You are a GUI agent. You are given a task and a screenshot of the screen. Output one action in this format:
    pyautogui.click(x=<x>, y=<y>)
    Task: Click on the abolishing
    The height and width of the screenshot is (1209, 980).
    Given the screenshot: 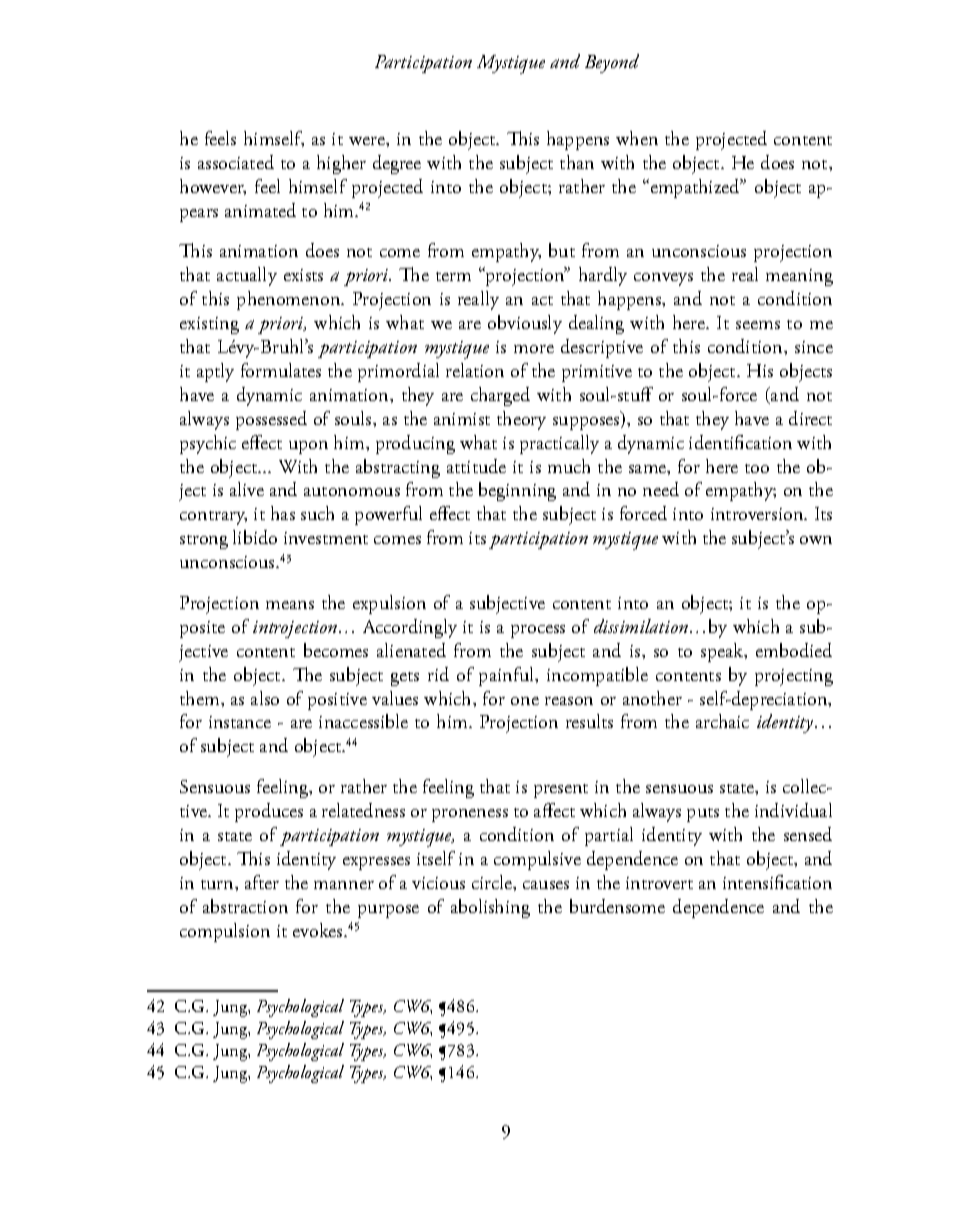 What is the action you would take?
    pyautogui.click(x=490, y=908)
